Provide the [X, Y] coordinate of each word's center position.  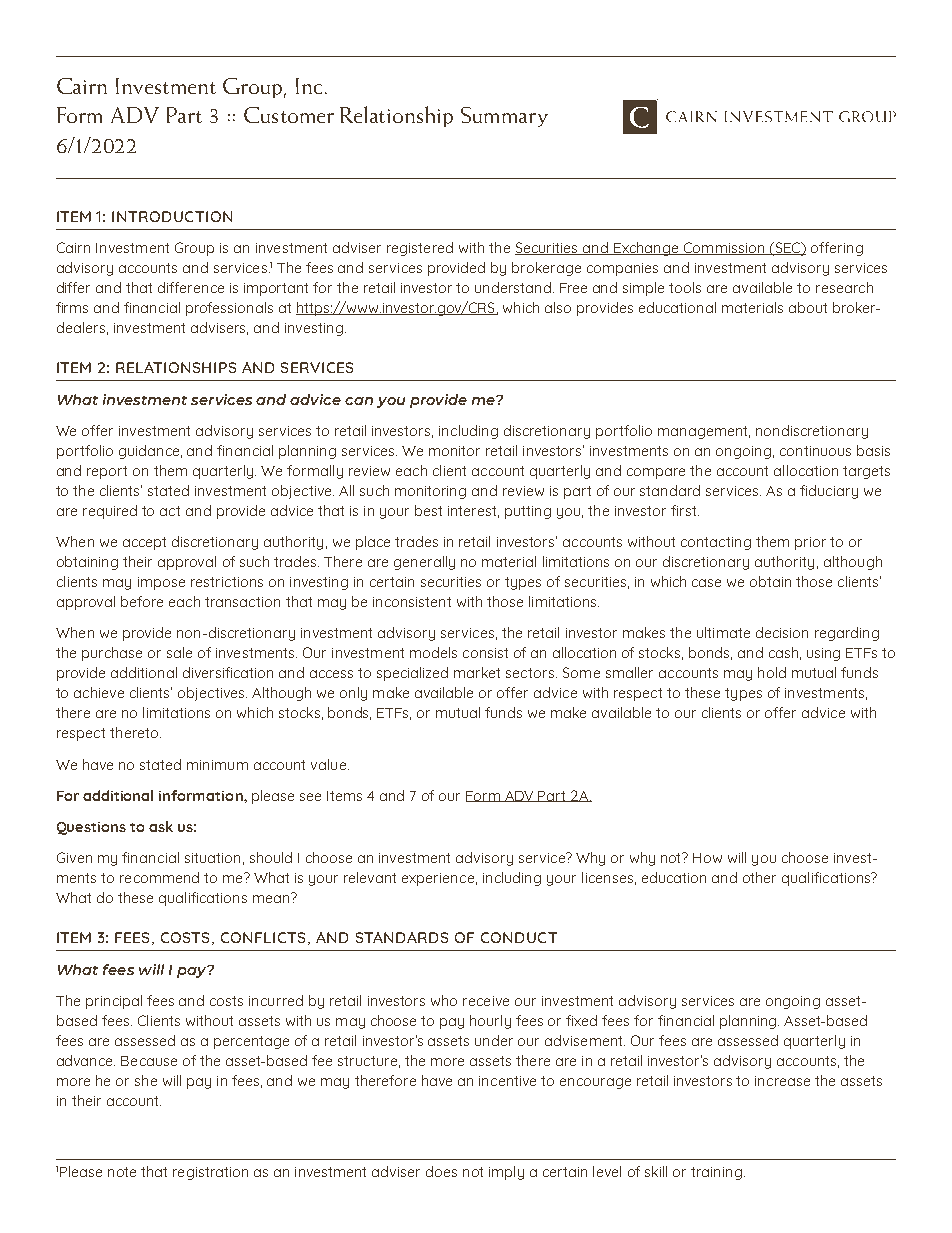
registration [210, 1173]
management [704, 432]
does [441, 1171]
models [433, 652]
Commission [724, 248]
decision [782, 632]
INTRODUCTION [172, 216]
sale [179, 652]
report [107, 472]
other [759, 877]
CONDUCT [519, 937]
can [359, 401]
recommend [159, 877]
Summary [504, 117]
